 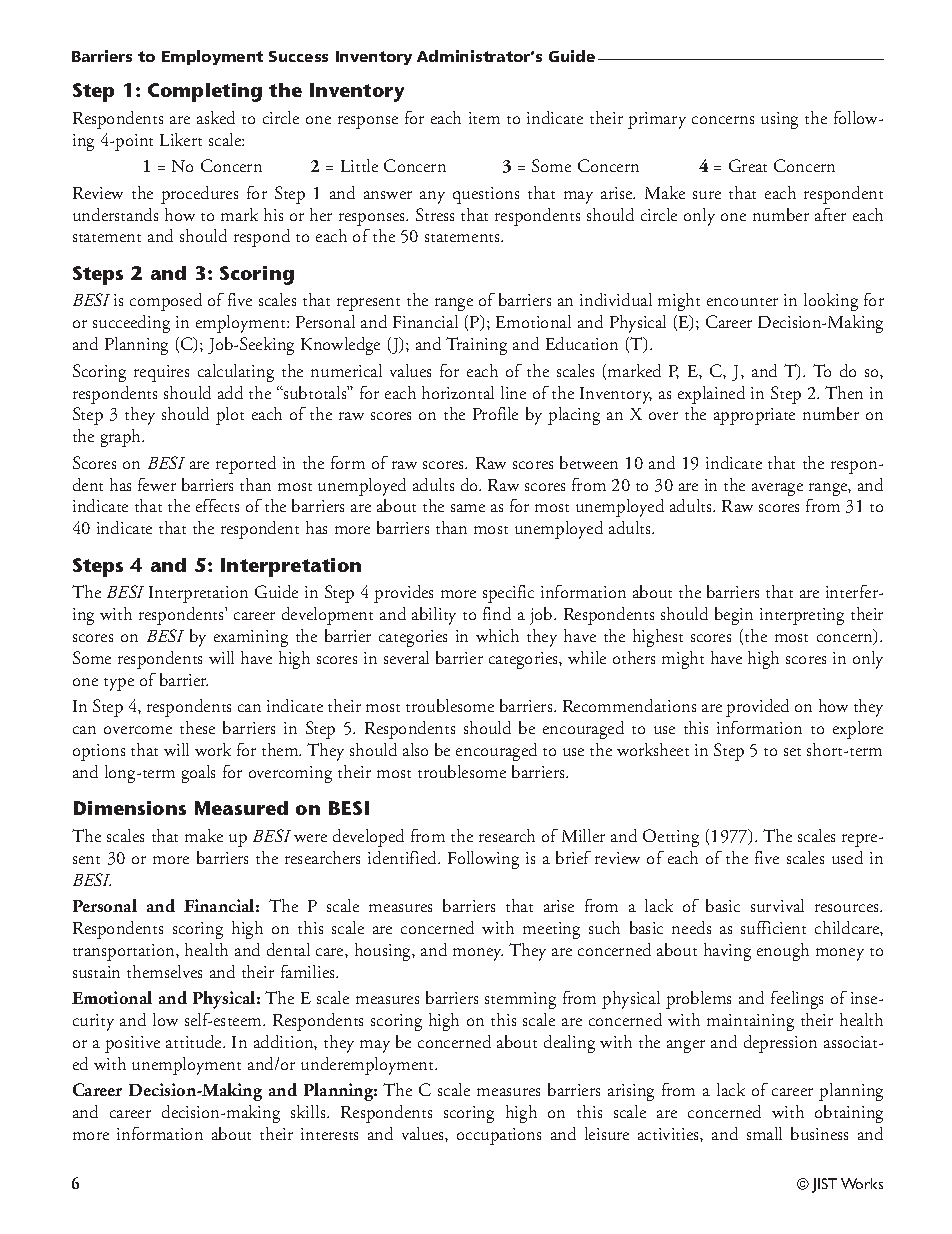 I want to click on Profile, so click(x=495, y=413).
